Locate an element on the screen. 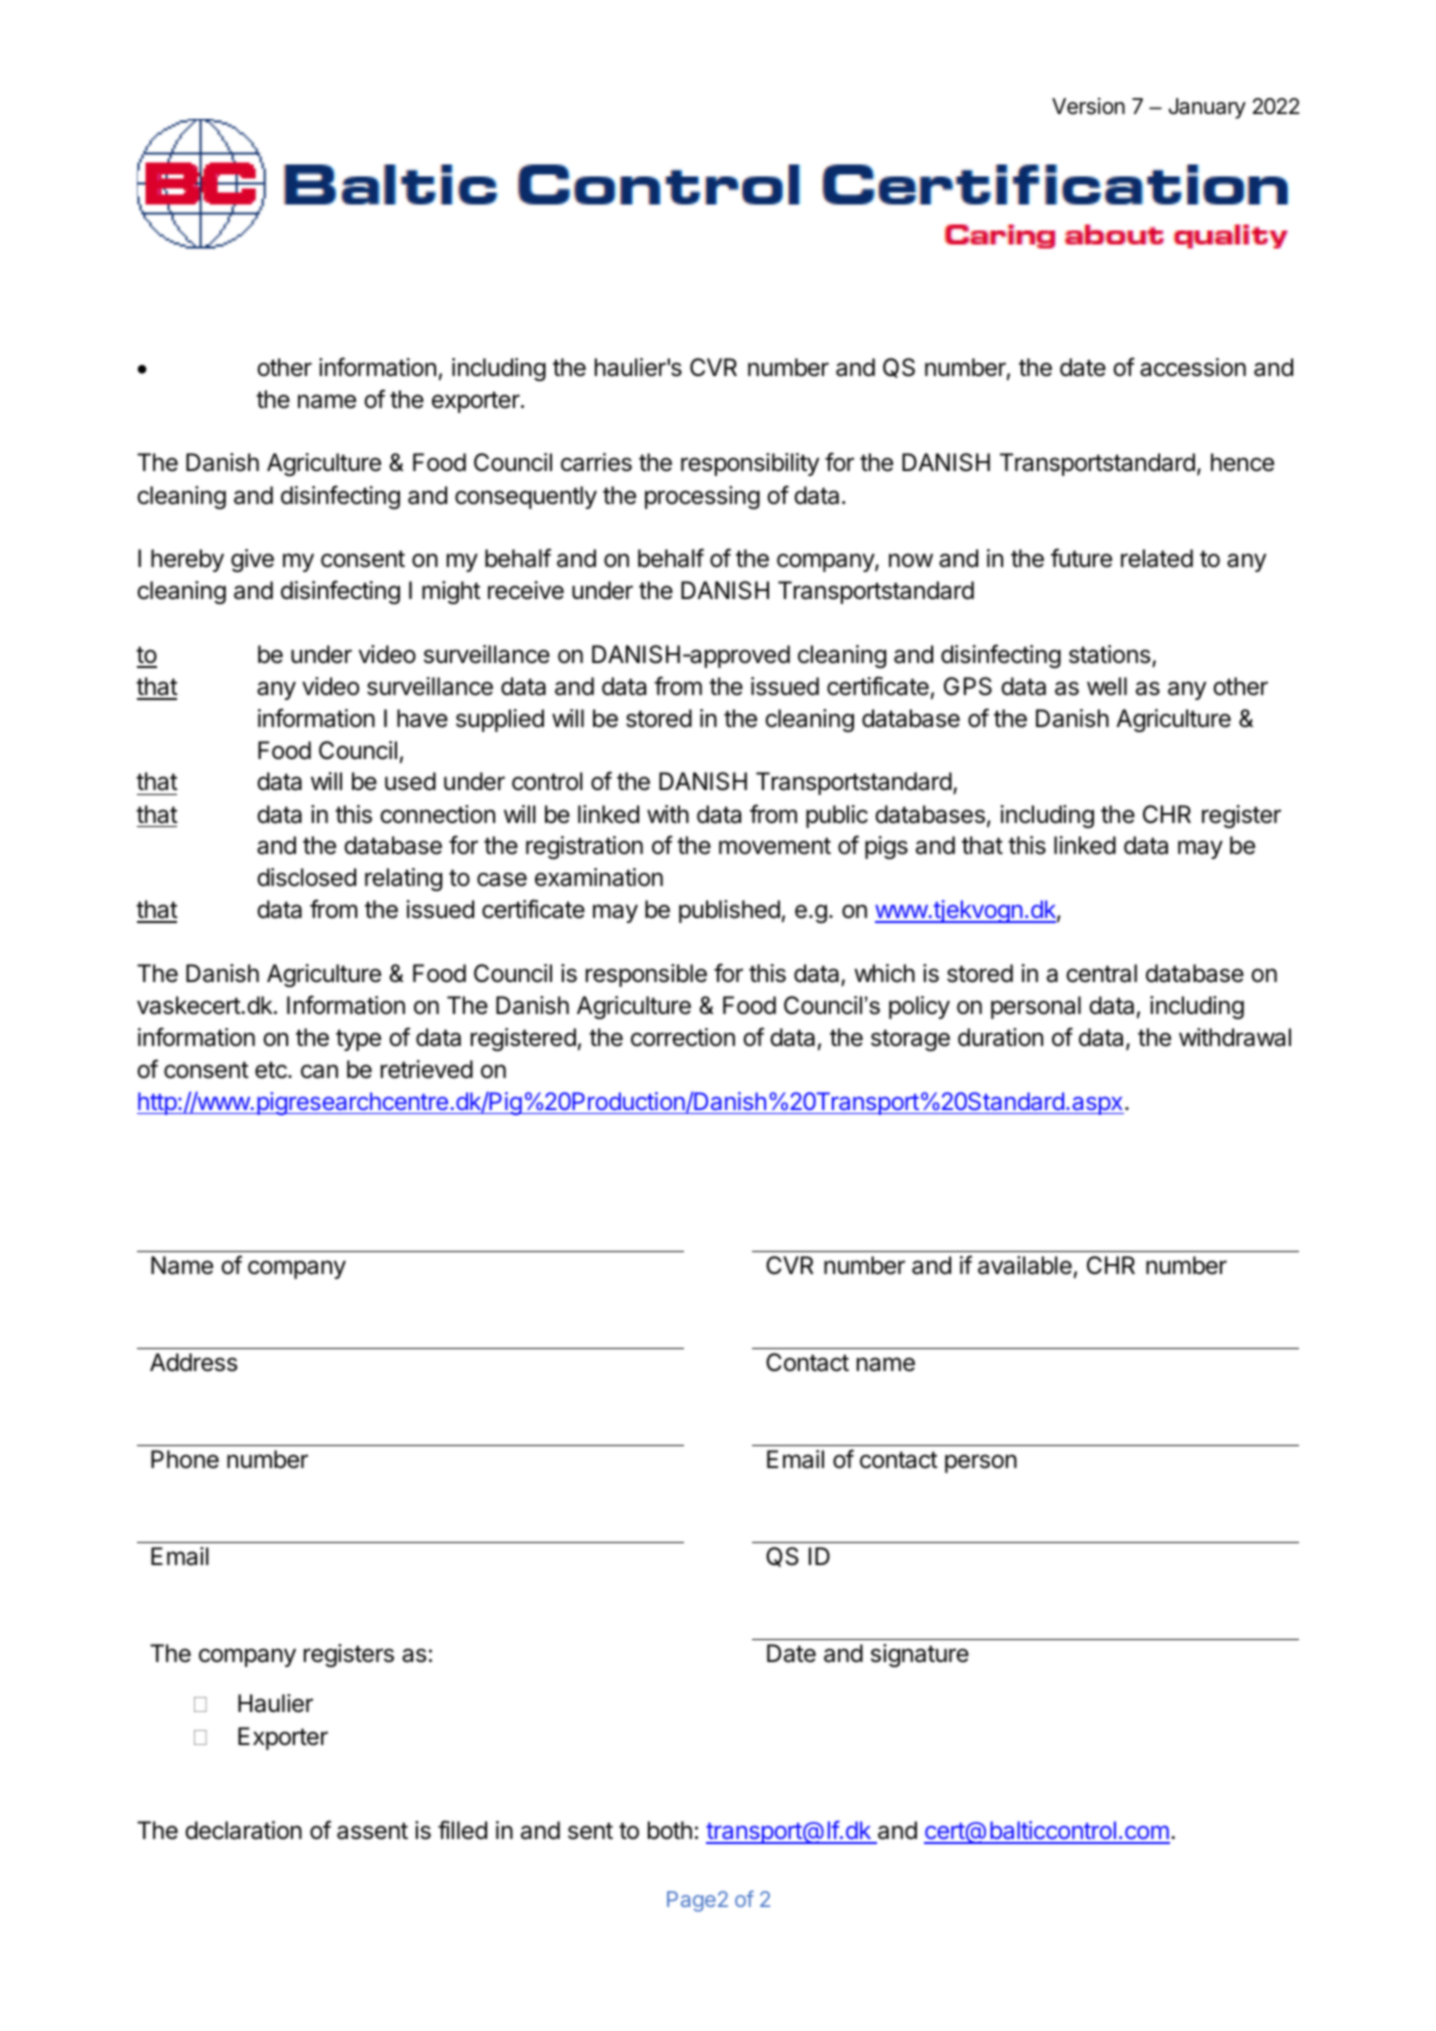  central is located at coordinates (1101, 973).
